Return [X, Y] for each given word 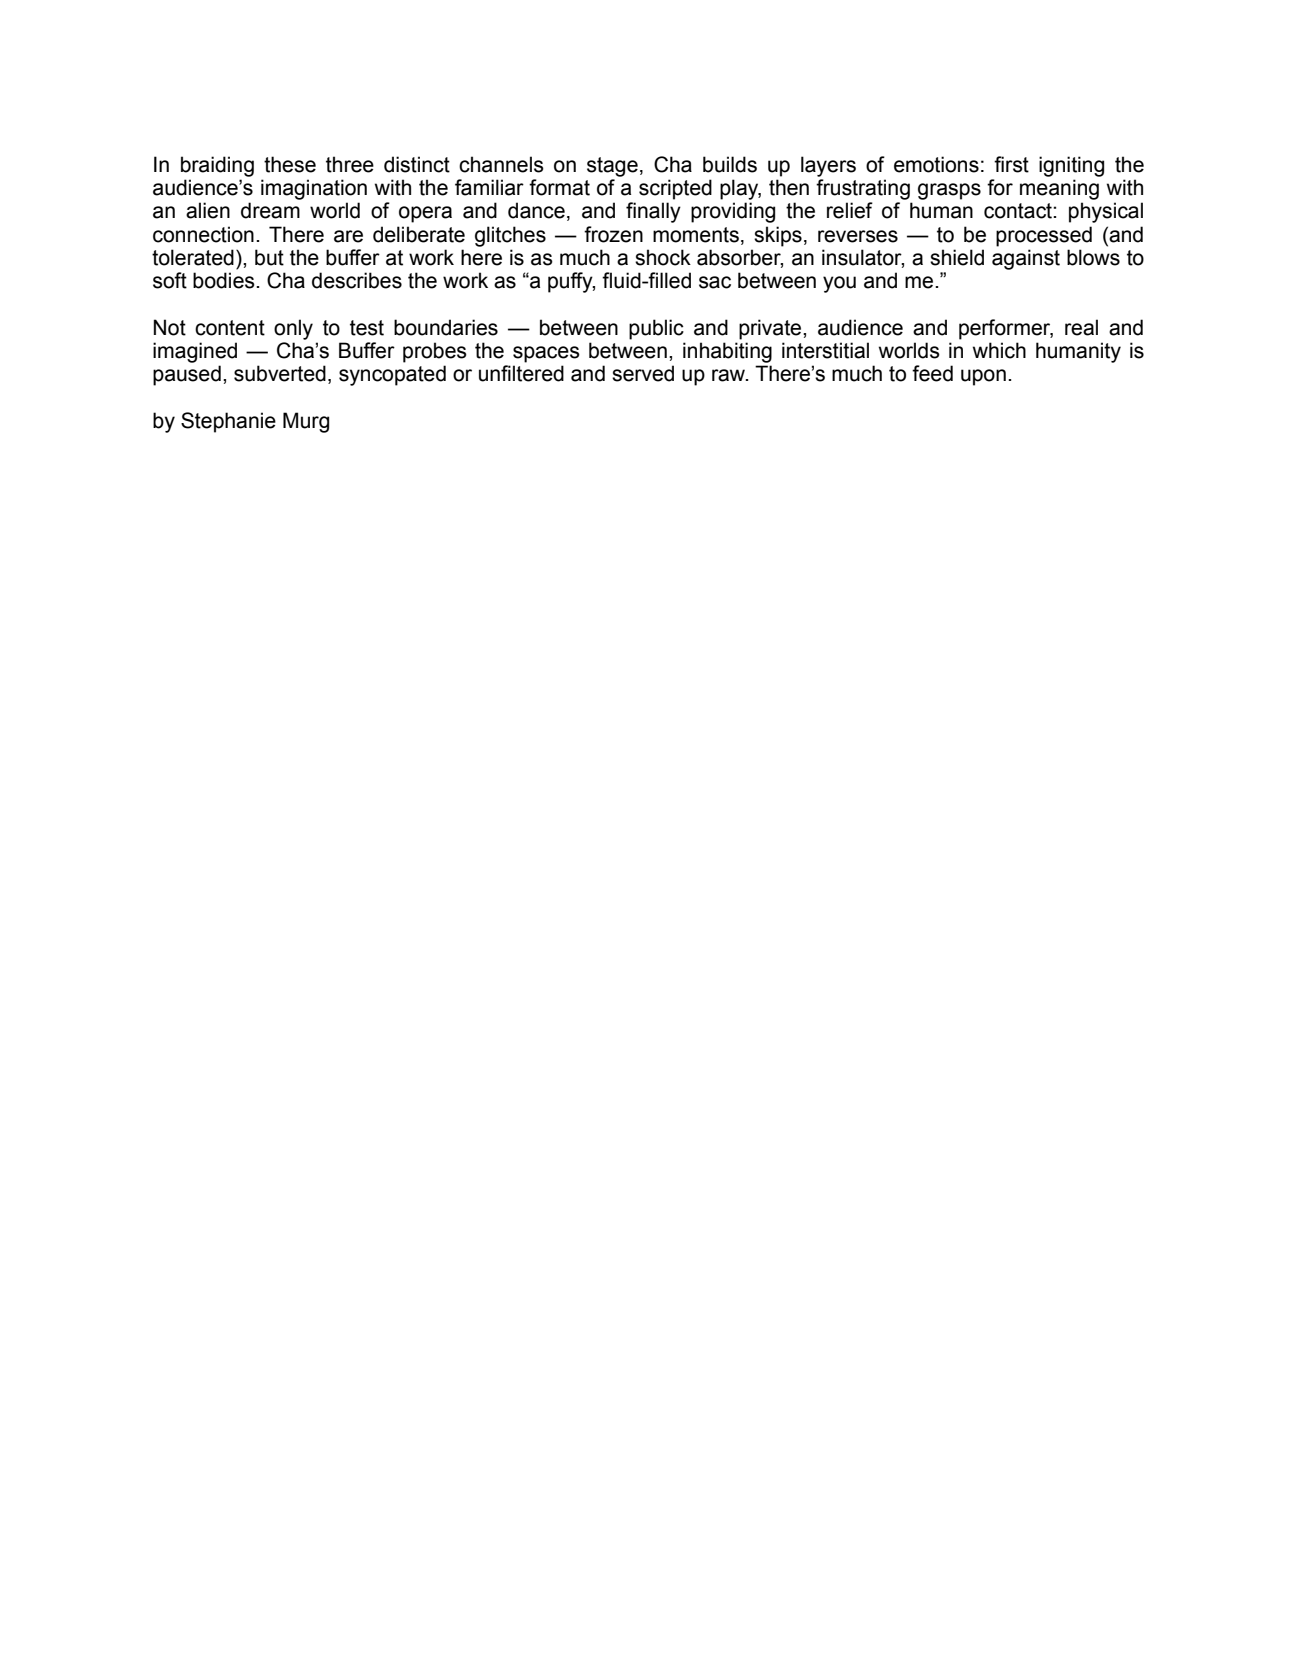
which [999, 350]
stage [612, 167]
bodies [225, 280]
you [839, 284]
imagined [195, 352]
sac [715, 282]
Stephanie [228, 422]
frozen [613, 234]
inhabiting [727, 352]
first [1011, 164]
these [290, 164]
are [348, 236]
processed [1044, 236]
